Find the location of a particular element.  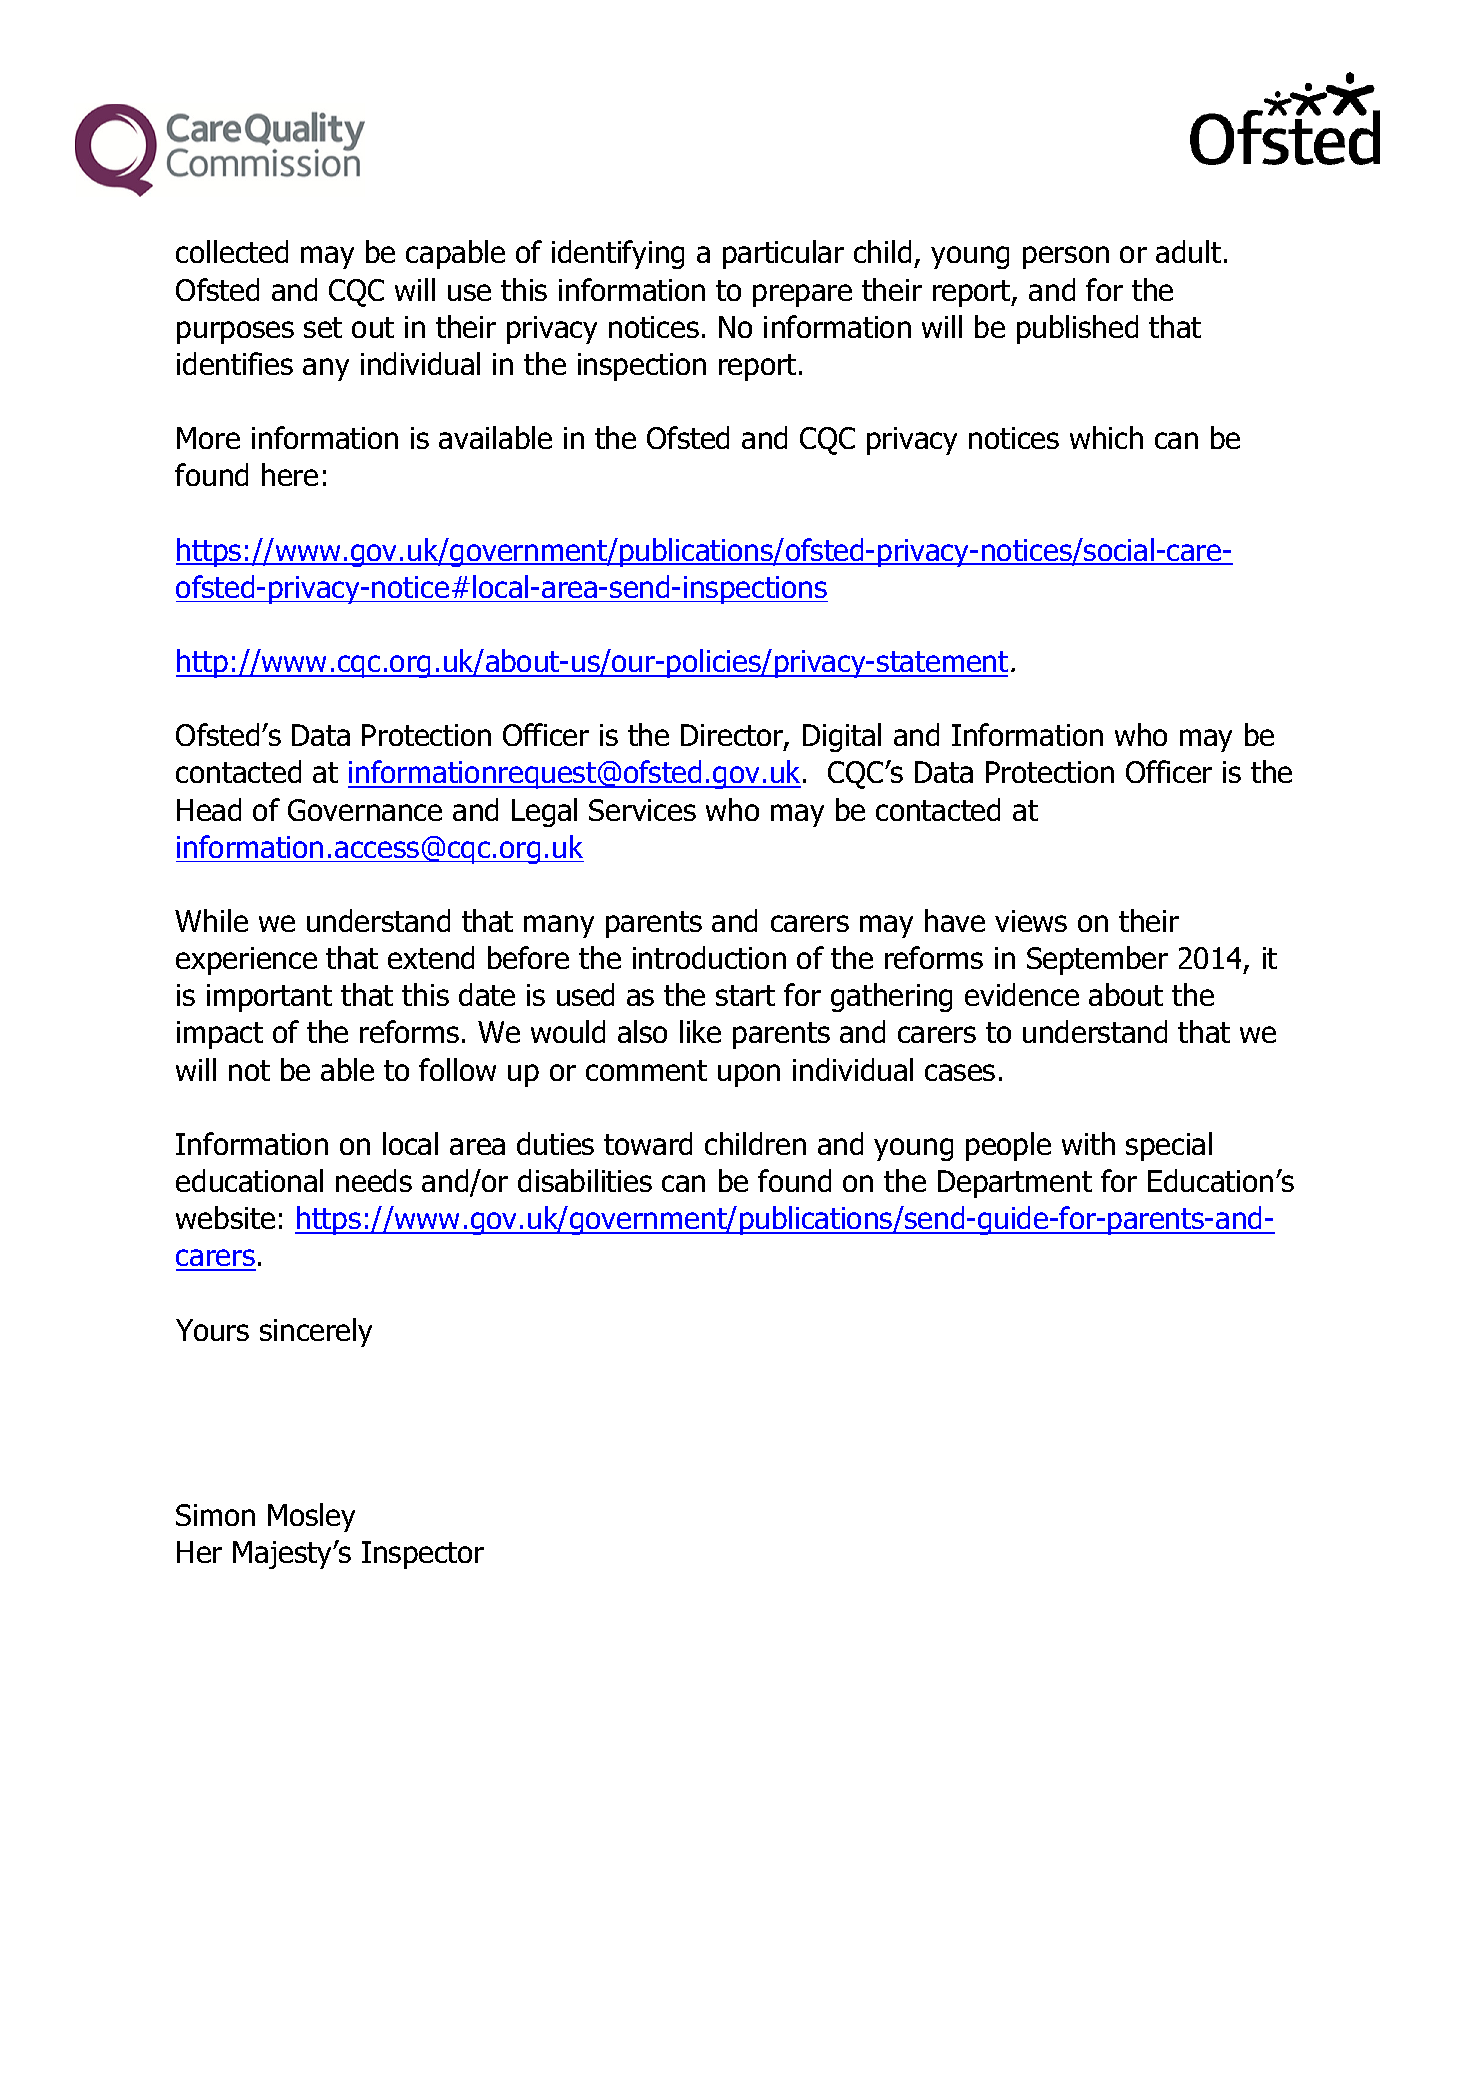

While is located at coordinates (211, 920).
